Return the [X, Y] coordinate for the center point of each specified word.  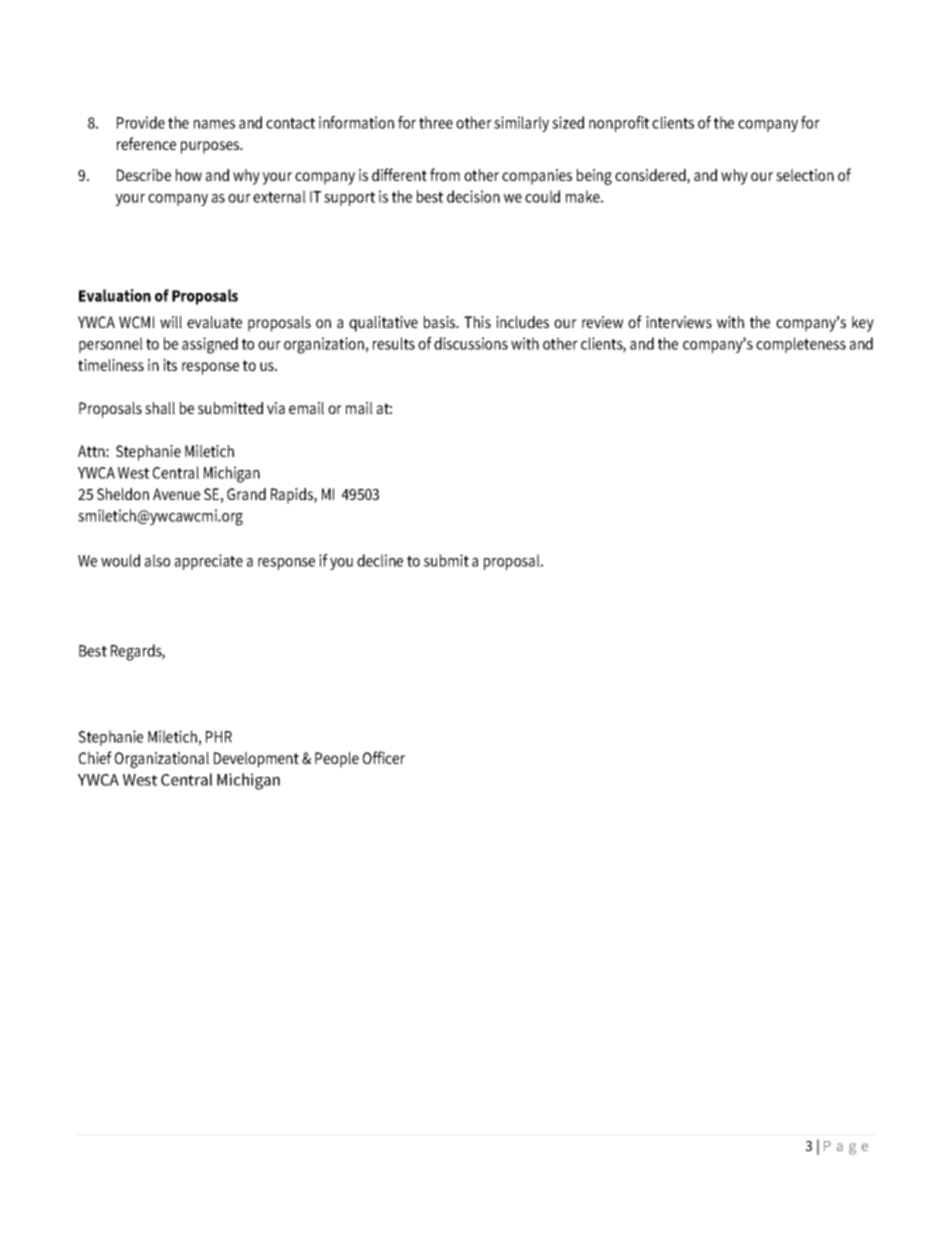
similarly [521, 124]
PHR [219, 737]
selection [805, 175]
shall [160, 408]
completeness [801, 345]
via [276, 408]
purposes [211, 147]
